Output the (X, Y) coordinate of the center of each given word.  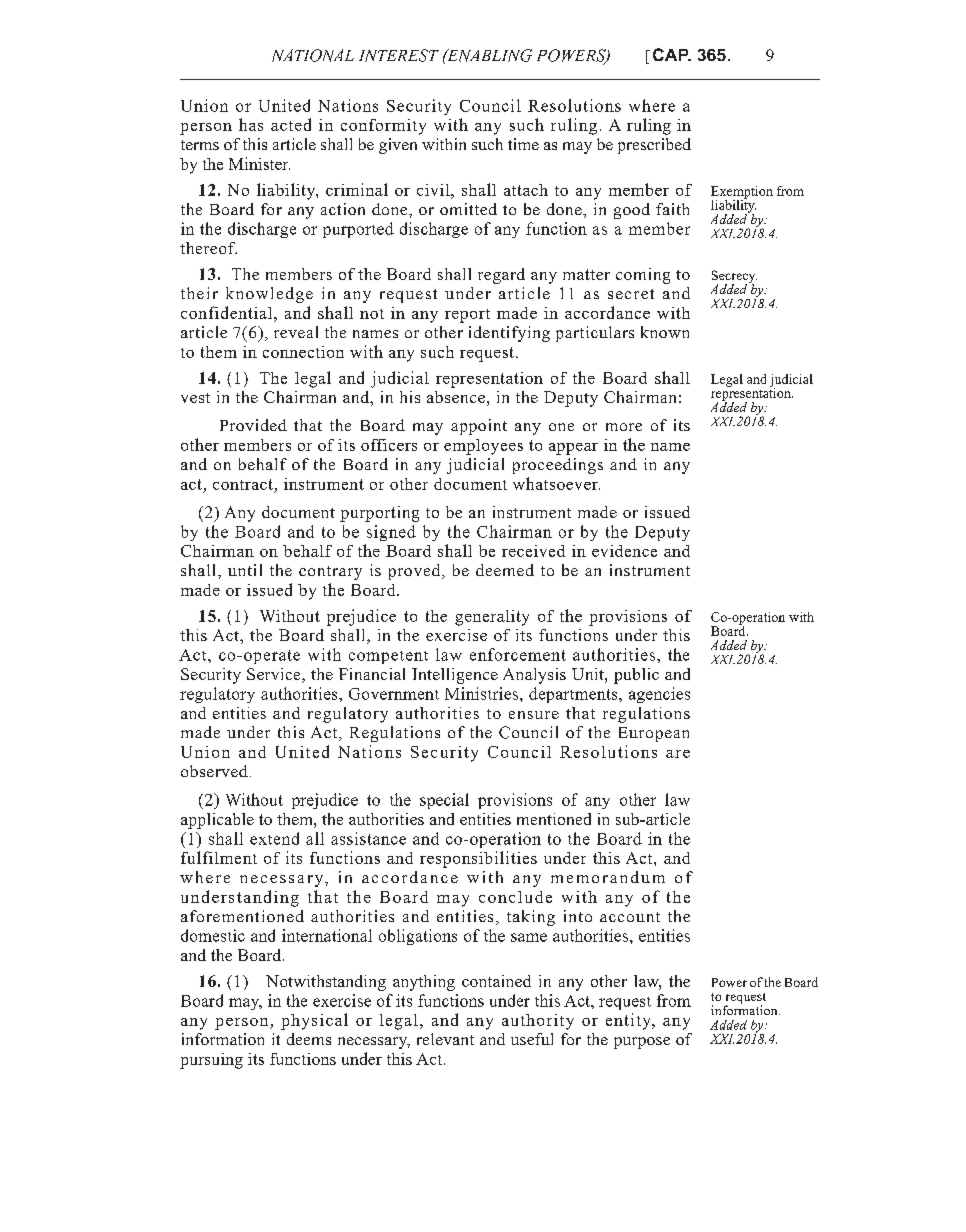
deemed (505, 570)
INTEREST (399, 55)
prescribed (654, 146)
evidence (624, 551)
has (251, 124)
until (245, 570)
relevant (445, 1039)
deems (309, 1039)
